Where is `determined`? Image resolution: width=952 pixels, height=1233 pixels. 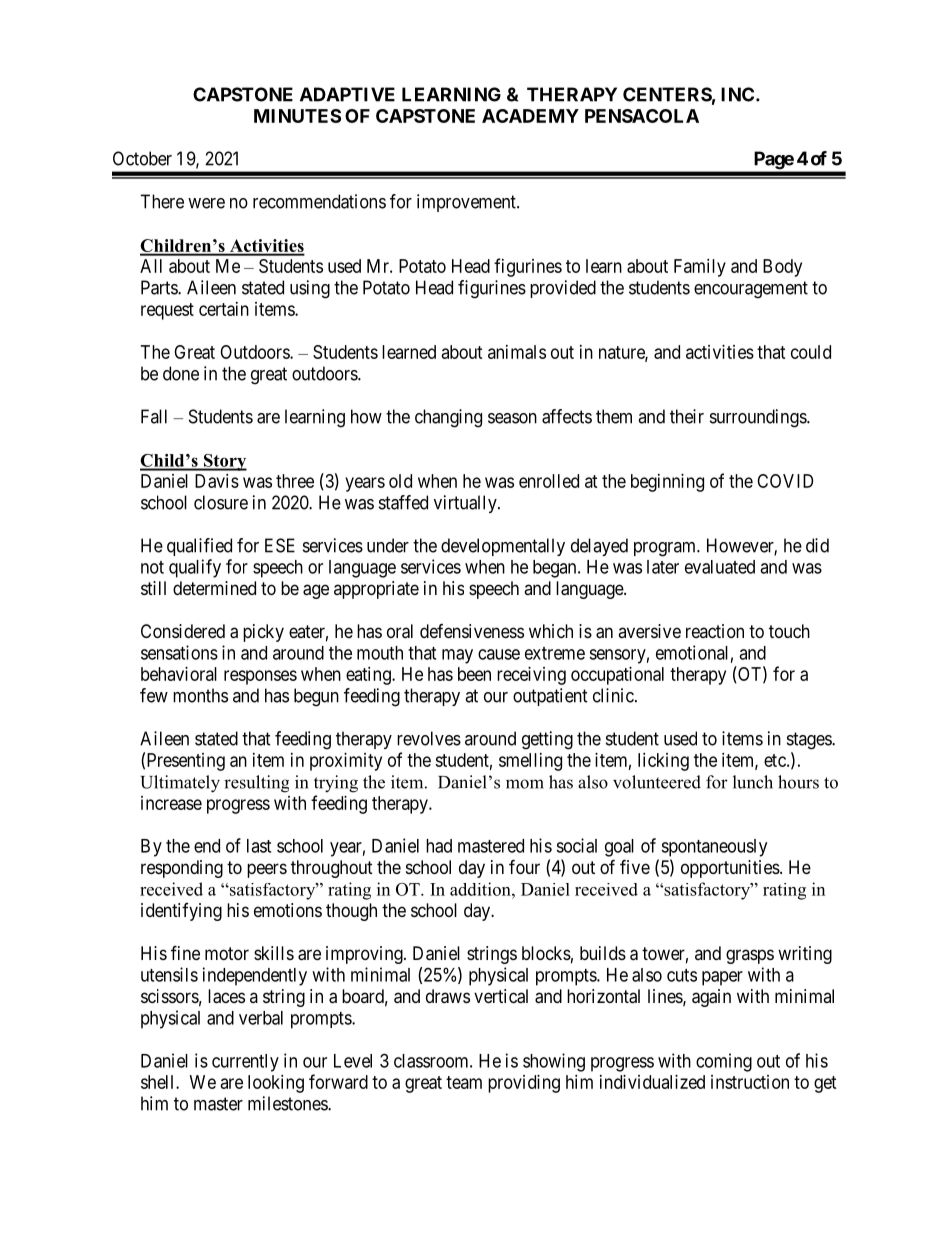
determined is located at coordinates (214, 588).
